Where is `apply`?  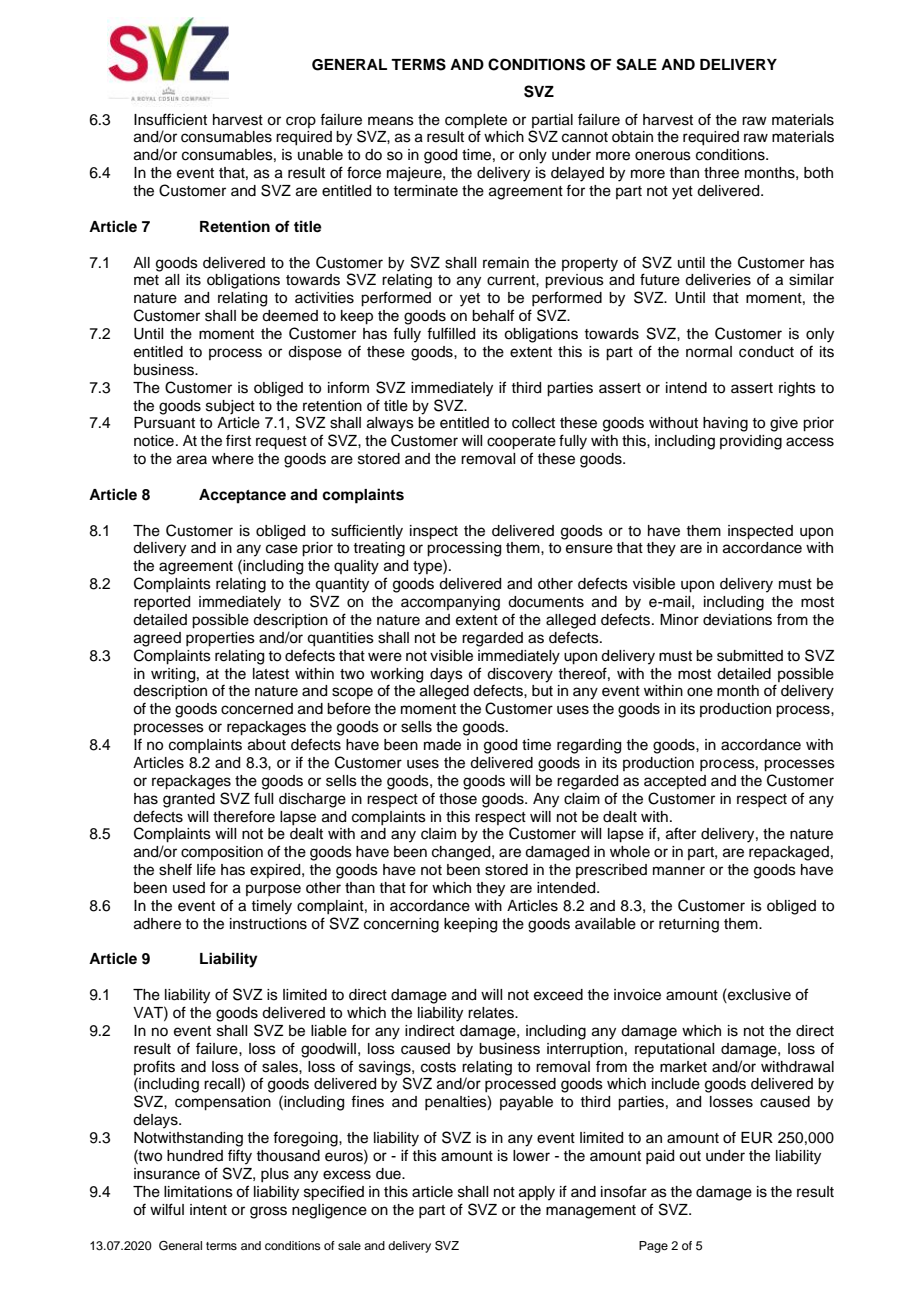
apply is located at coordinates (537, 1193).
